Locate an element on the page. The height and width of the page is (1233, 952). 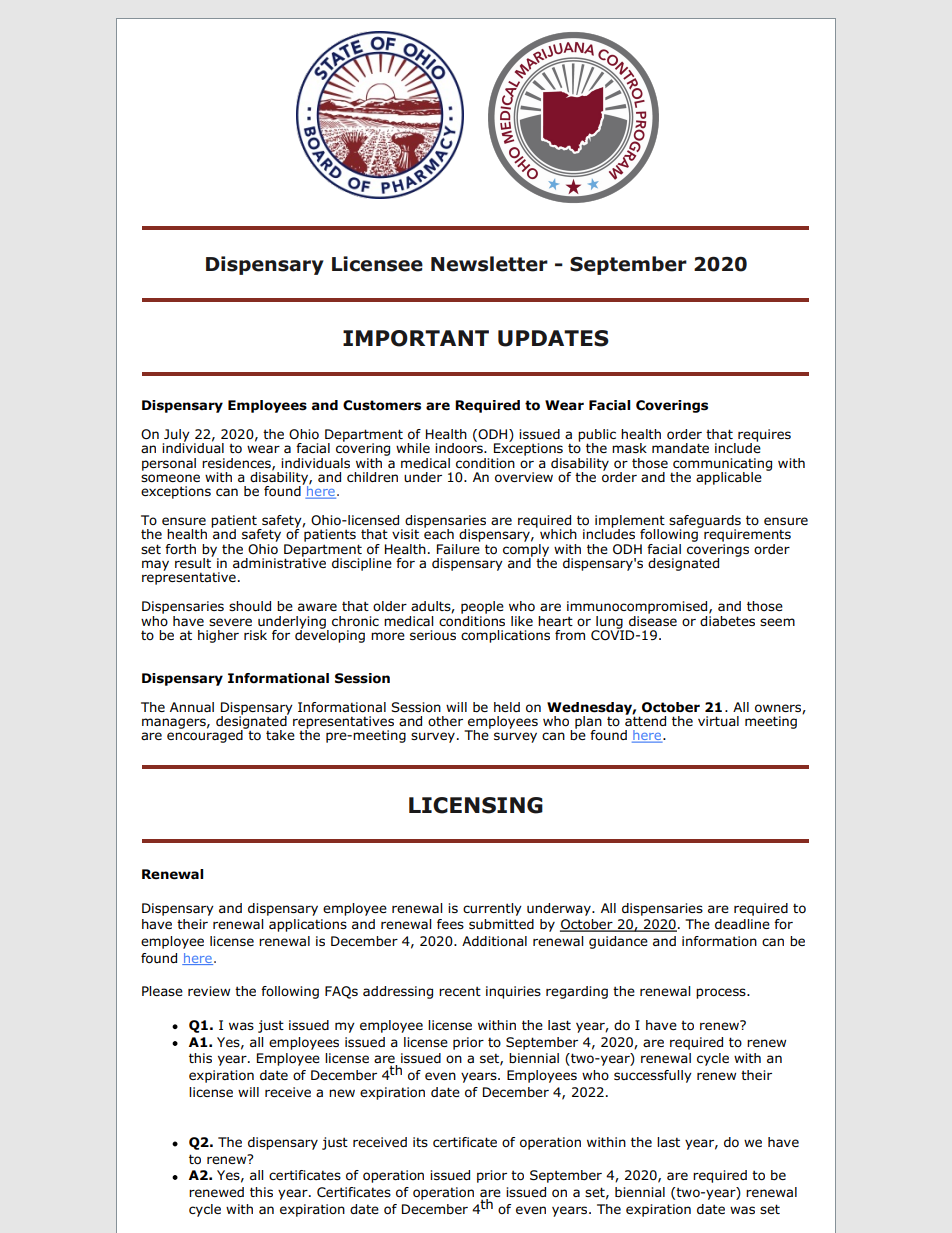
virtual is located at coordinates (718, 721).
